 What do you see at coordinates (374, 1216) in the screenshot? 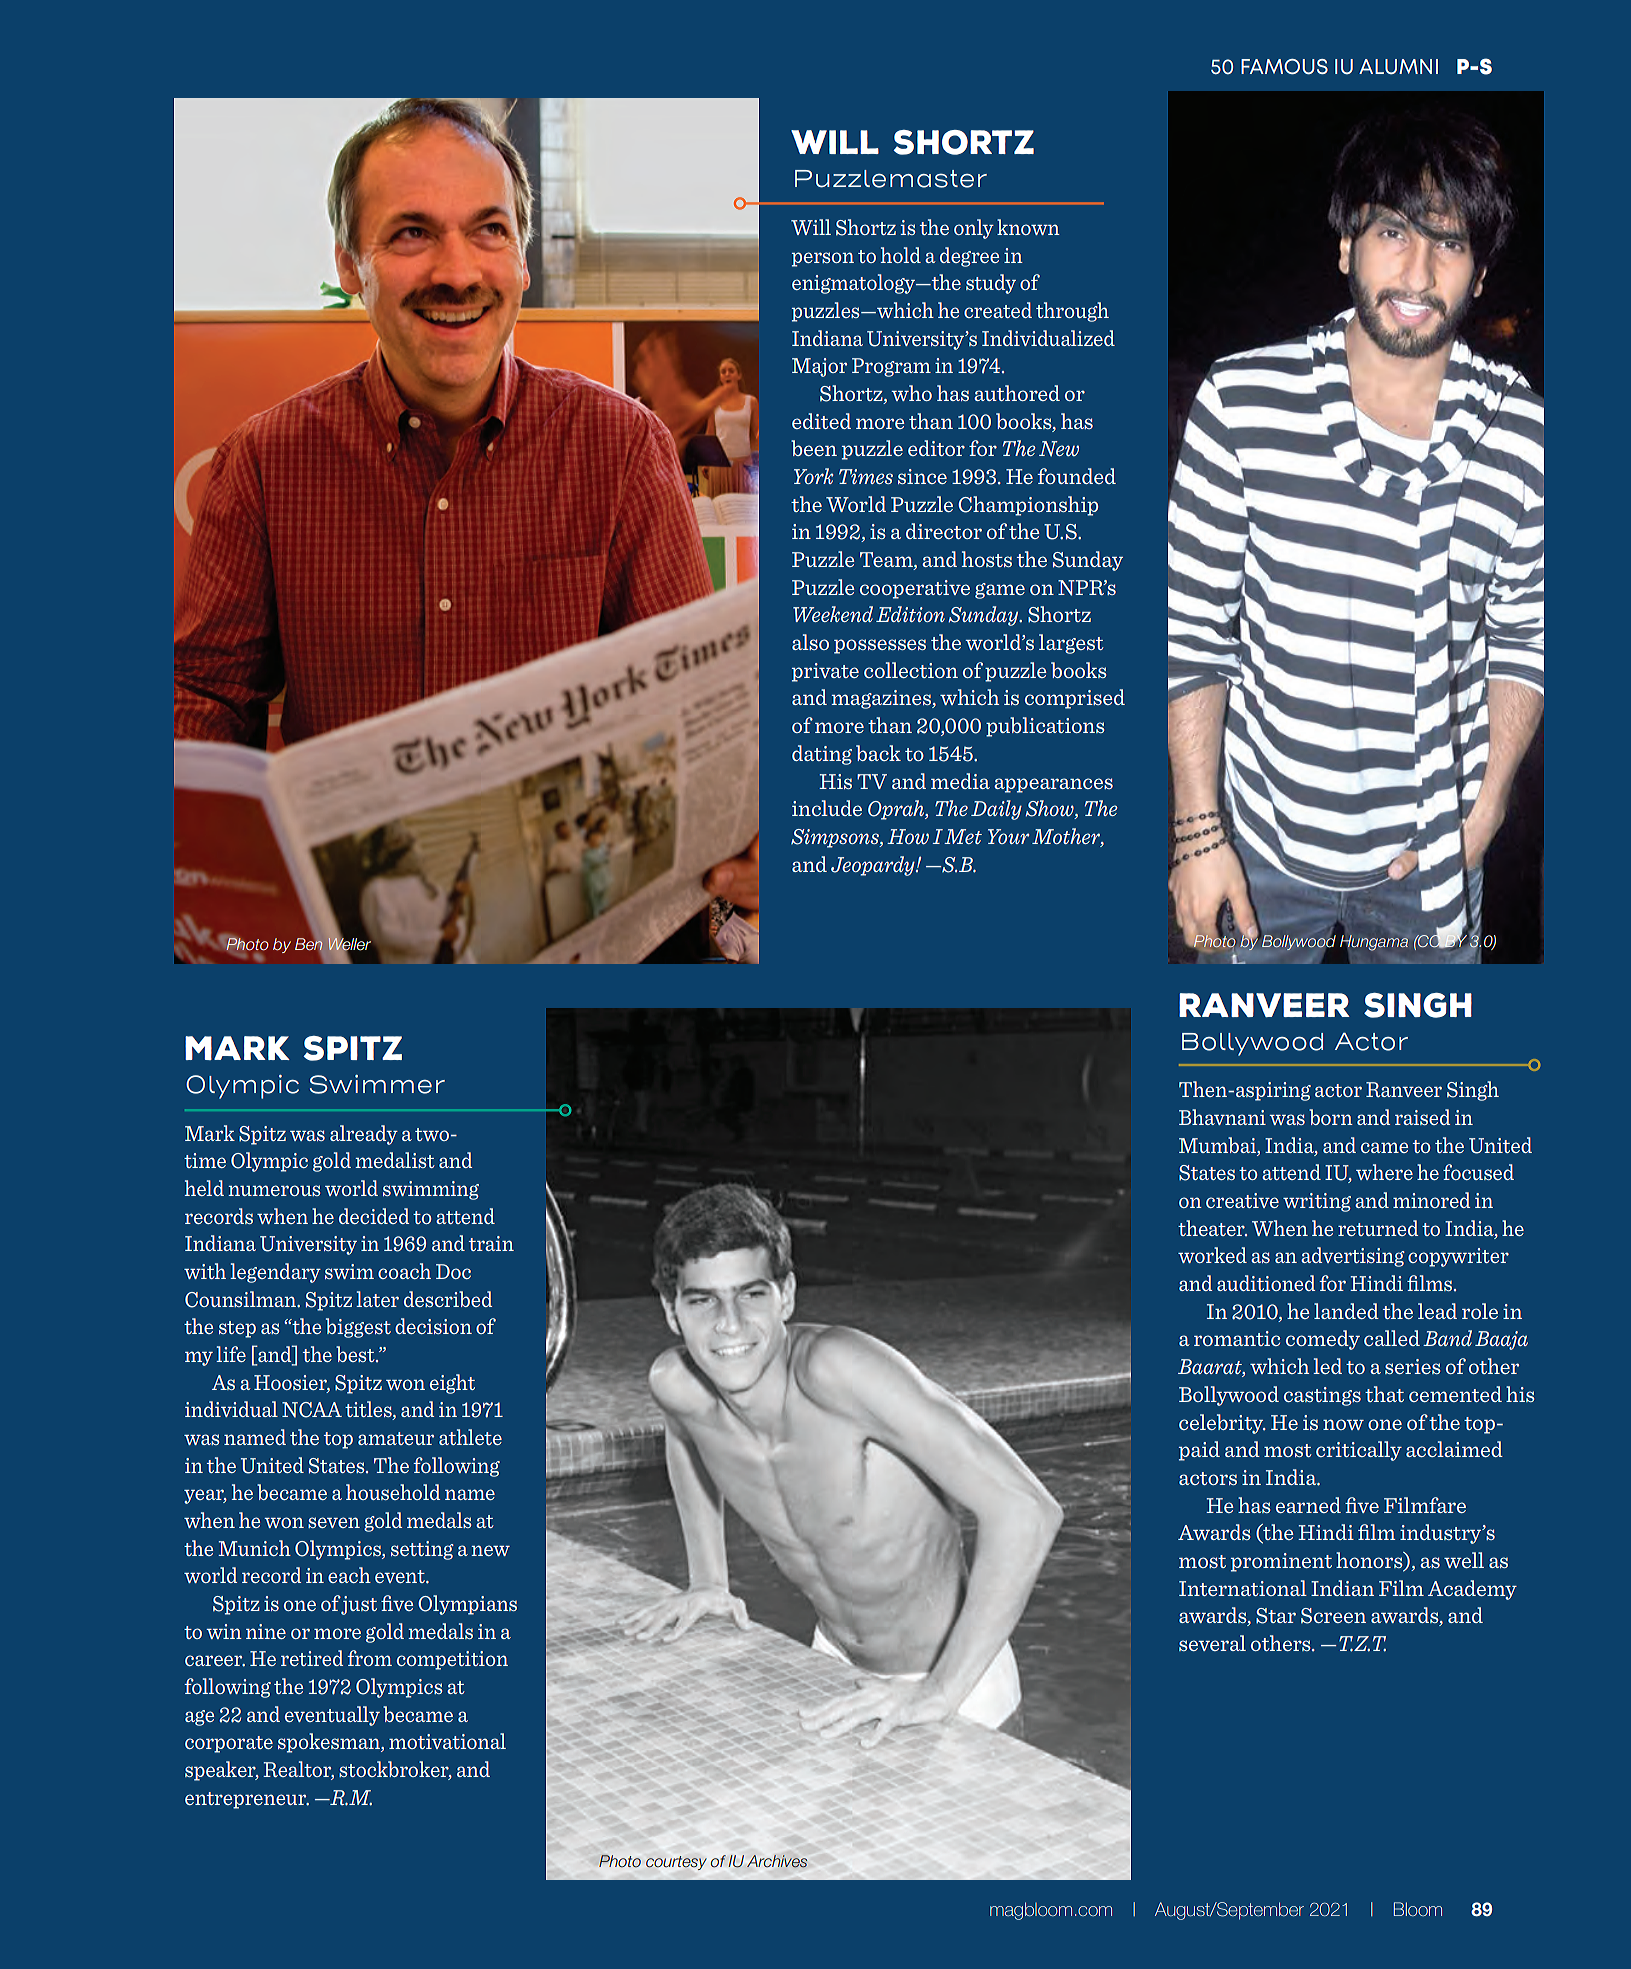
I see `decided` at bounding box center [374, 1216].
